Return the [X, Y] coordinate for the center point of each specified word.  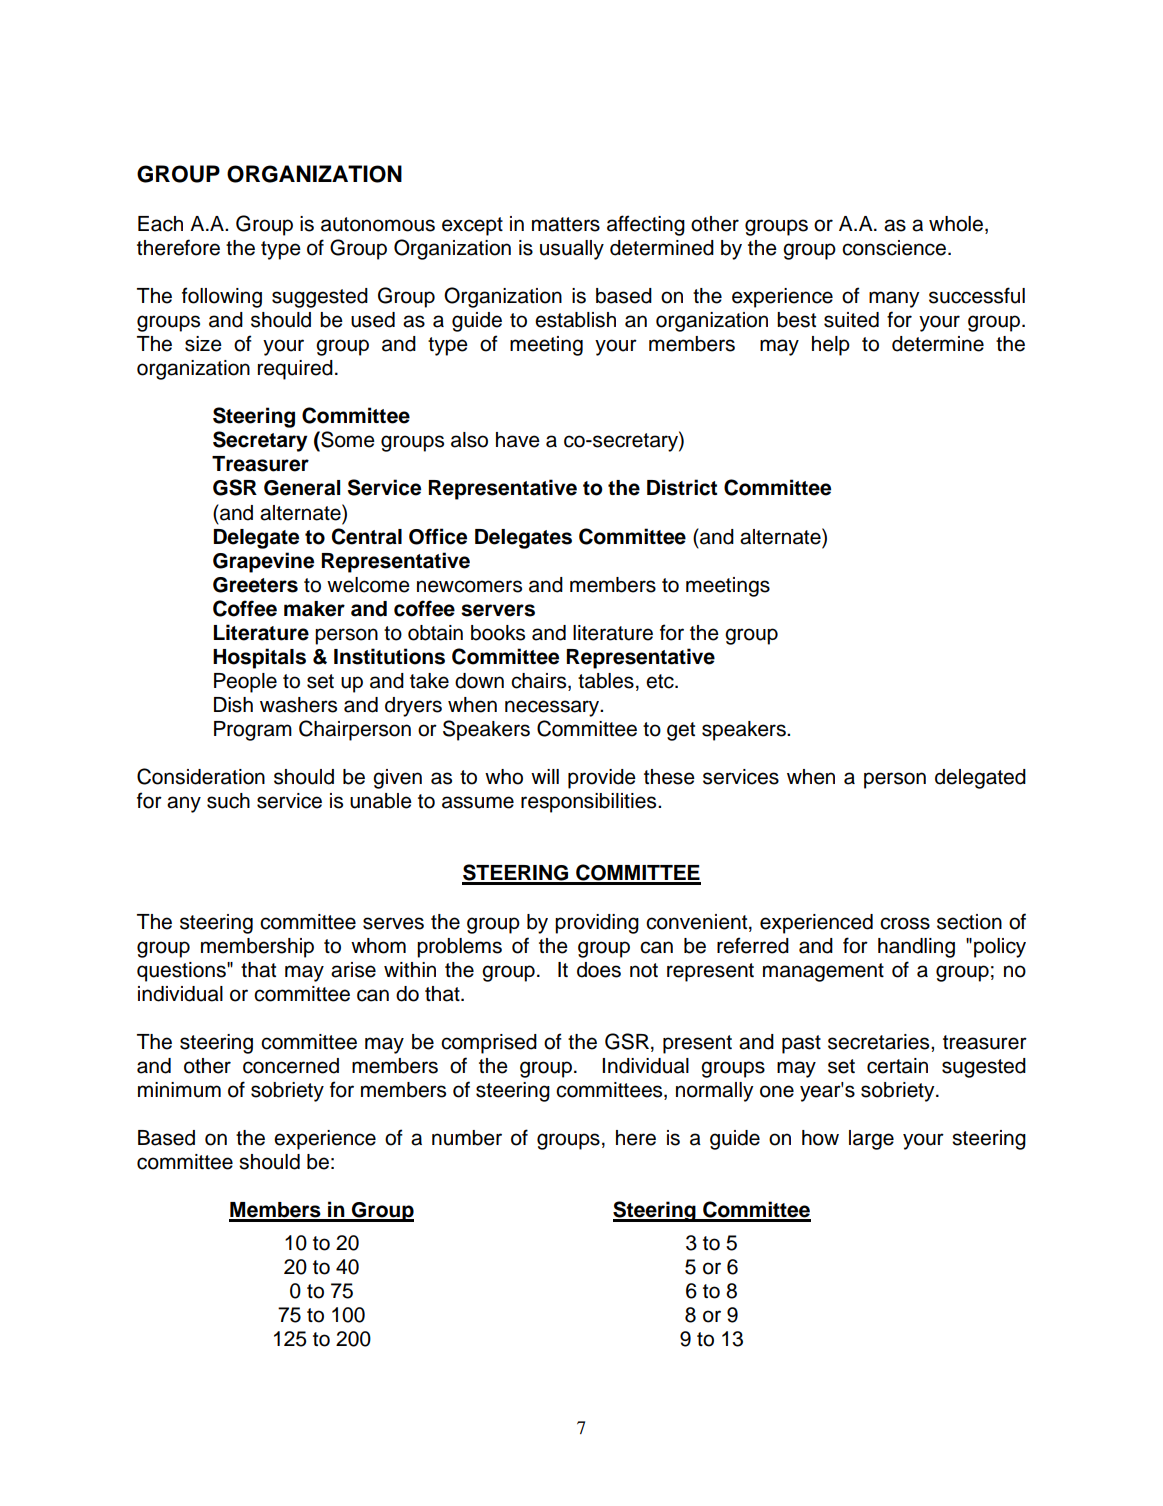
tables [606, 681]
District [682, 487]
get [681, 731]
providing [597, 924]
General [302, 488]
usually [572, 250]
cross [905, 923]
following [222, 297]
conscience [894, 248]
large [871, 1140]
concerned [291, 1066]
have [518, 440]
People [245, 683]
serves [393, 923]
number [467, 1138]
